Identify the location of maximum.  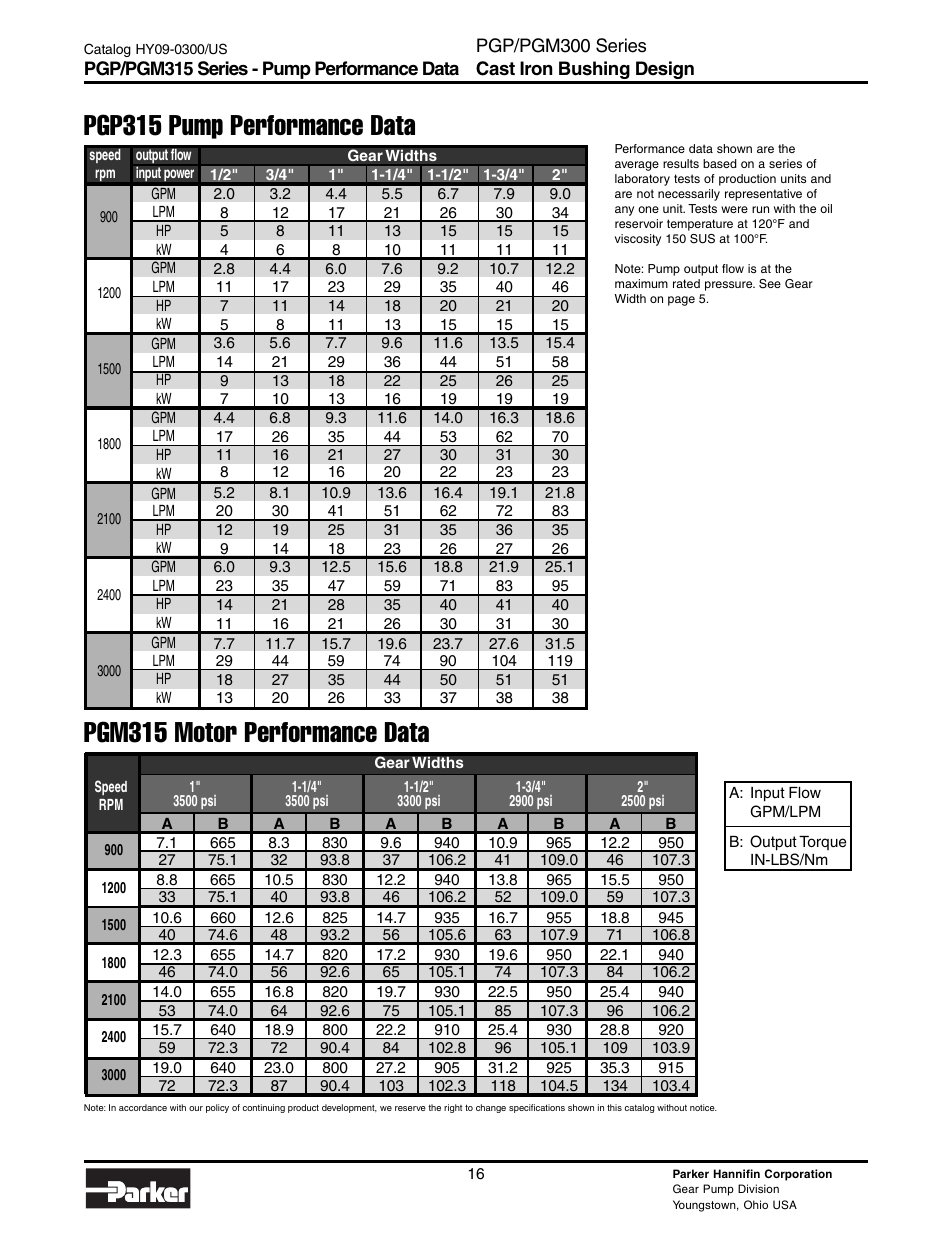
(641, 283).
